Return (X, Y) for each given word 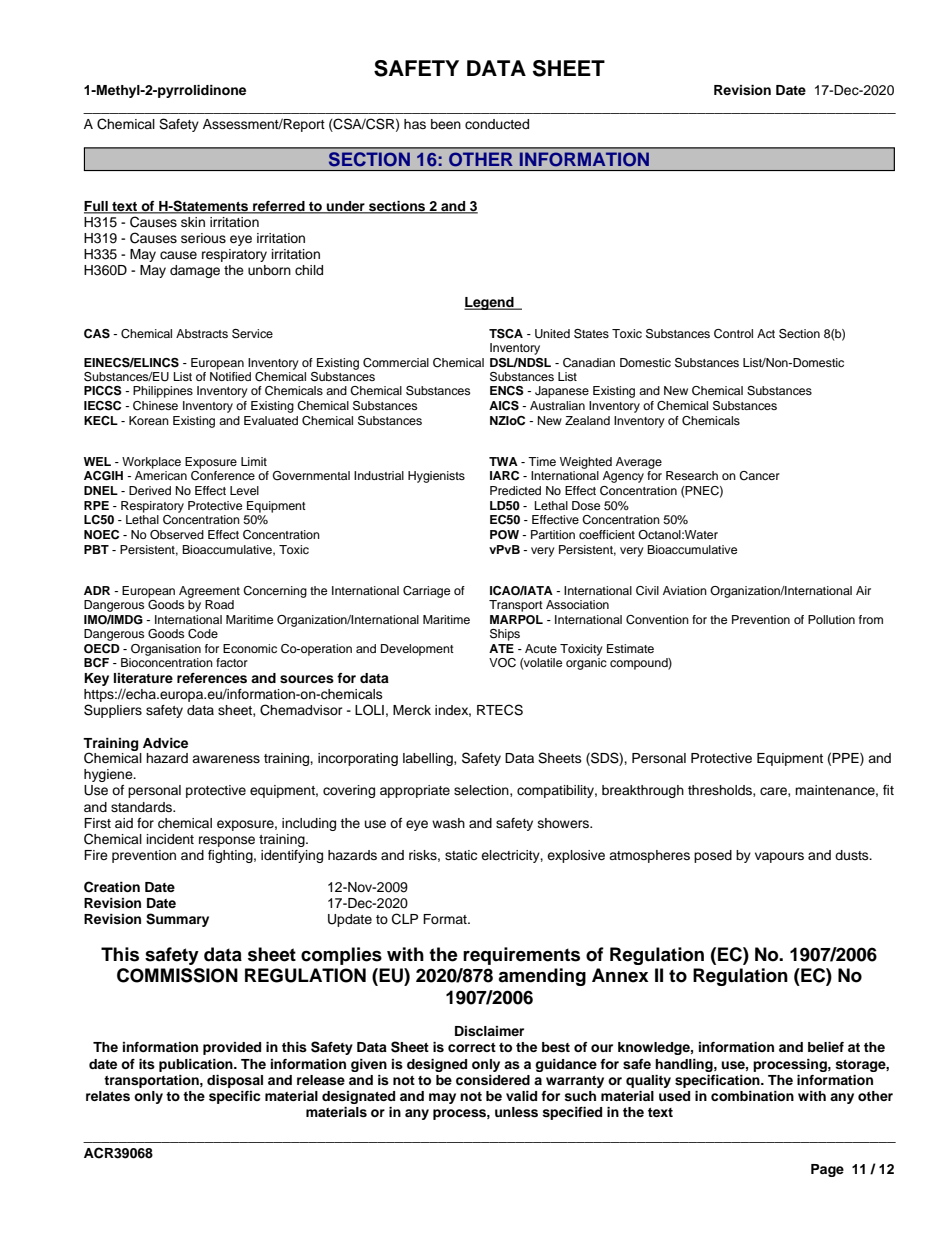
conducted (497, 124)
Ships (505, 635)
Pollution (831, 619)
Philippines (163, 392)
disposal (235, 1081)
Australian (557, 405)
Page (827, 1170)
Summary (177, 920)
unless (516, 1112)
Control (733, 334)
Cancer (759, 476)
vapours (779, 857)
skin (193, 222)
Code (203, 634)
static (461, 855)
